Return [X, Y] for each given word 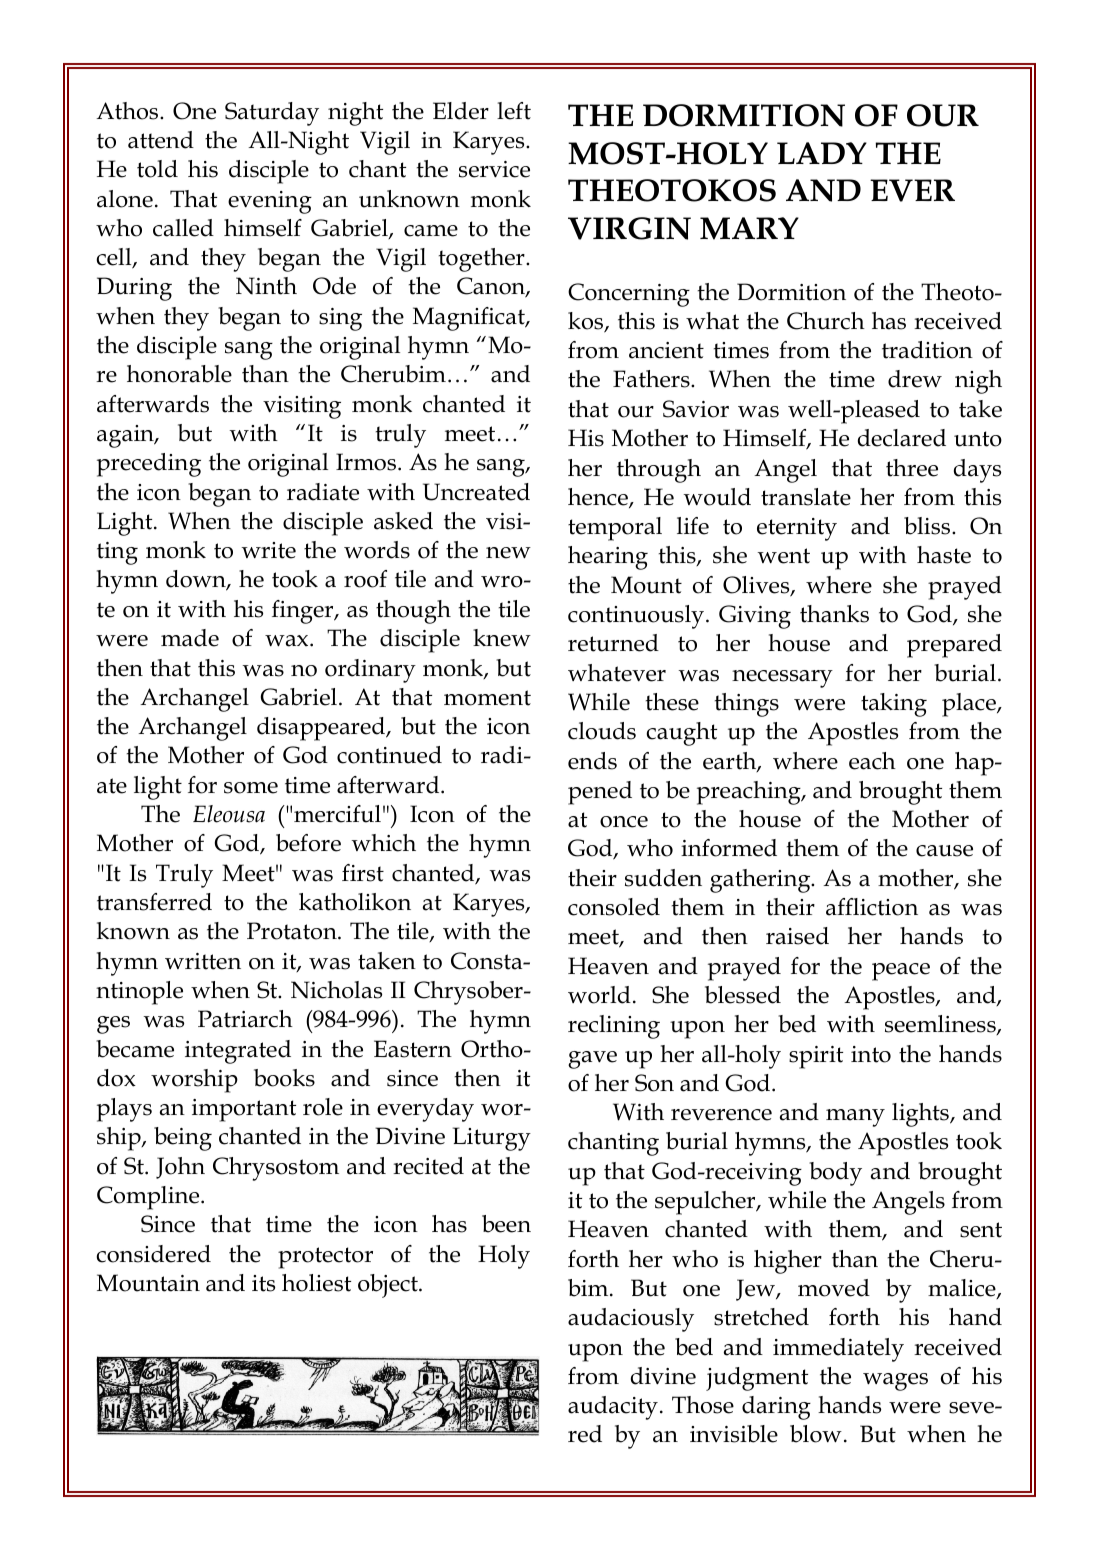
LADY [822, 153]
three [912, 468]
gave [592, 1060]
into [871, 1054]
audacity [613, 1408]
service [494, 169]
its [263, 1283]
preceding [149, 465]
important [244, 1110]
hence [599, 498]
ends [592, 761]
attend [161, 140]
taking [894, 705]
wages [895, 1382]
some [251, 788]
